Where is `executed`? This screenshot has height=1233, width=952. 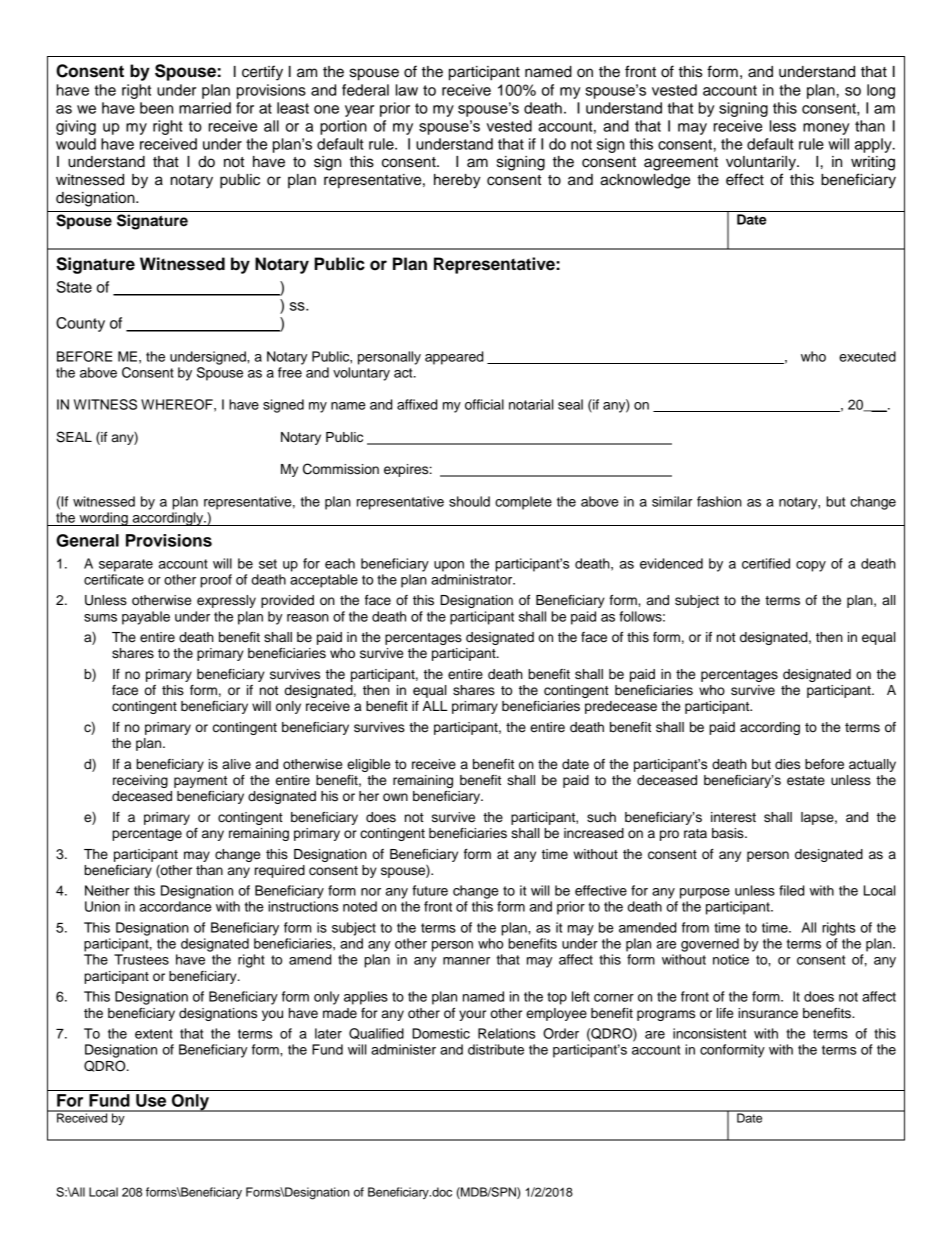 executed is located at coordinates (867, 356).
